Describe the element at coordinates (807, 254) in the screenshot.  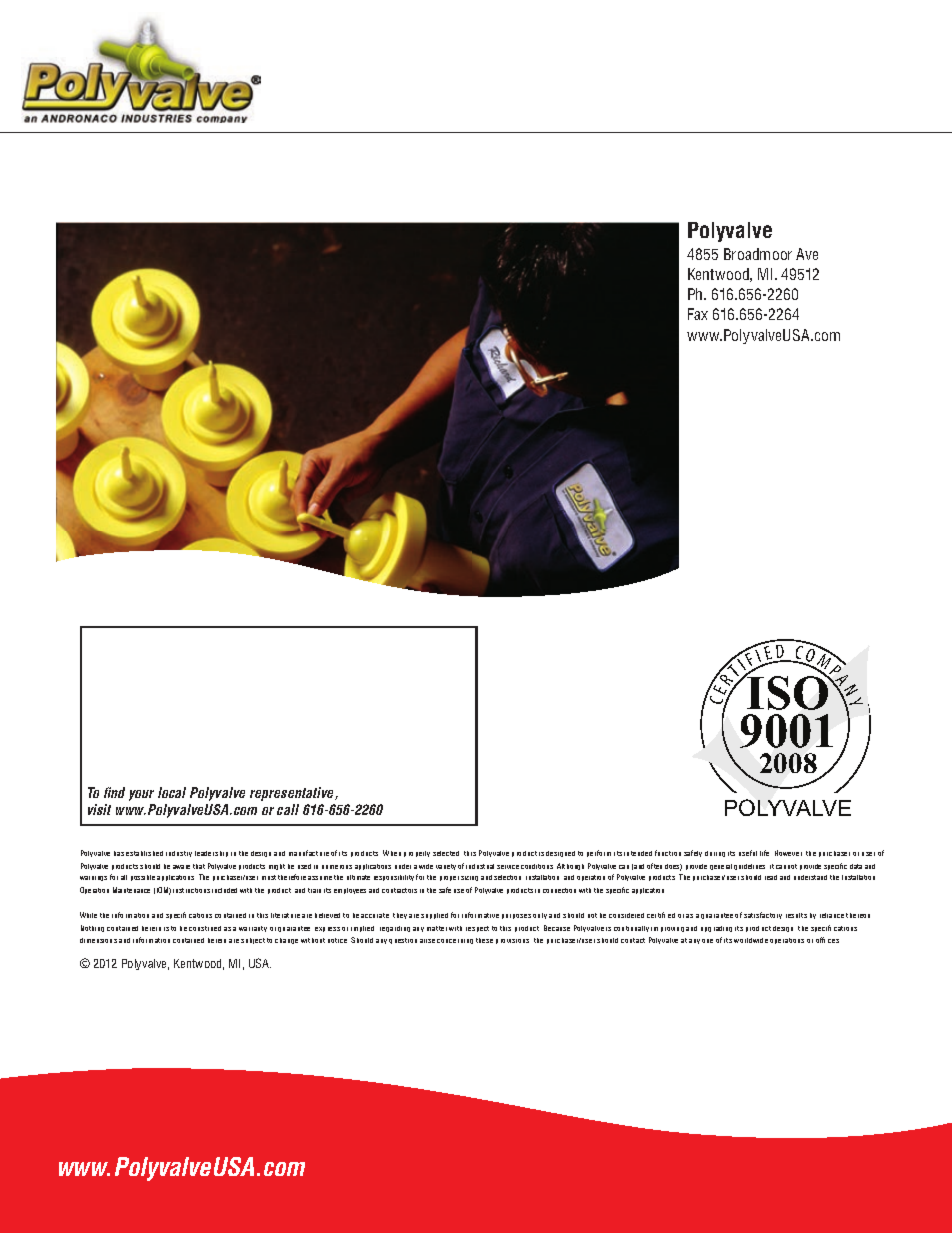
I see `Ave` at that location.
